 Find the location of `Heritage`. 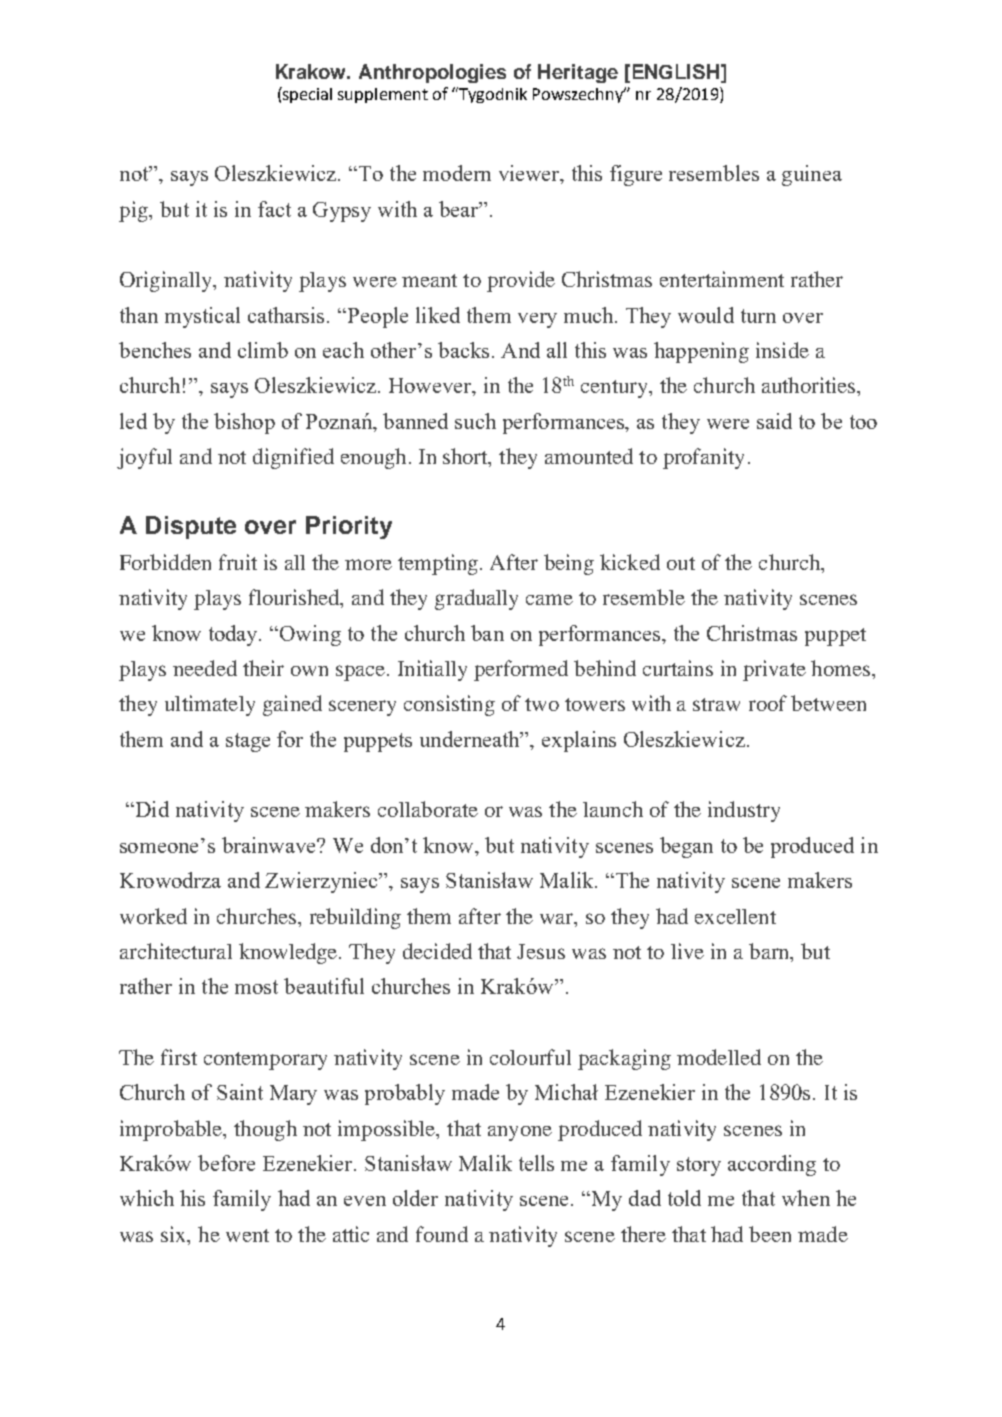

Heritage is located at coordinates (578, 73).
